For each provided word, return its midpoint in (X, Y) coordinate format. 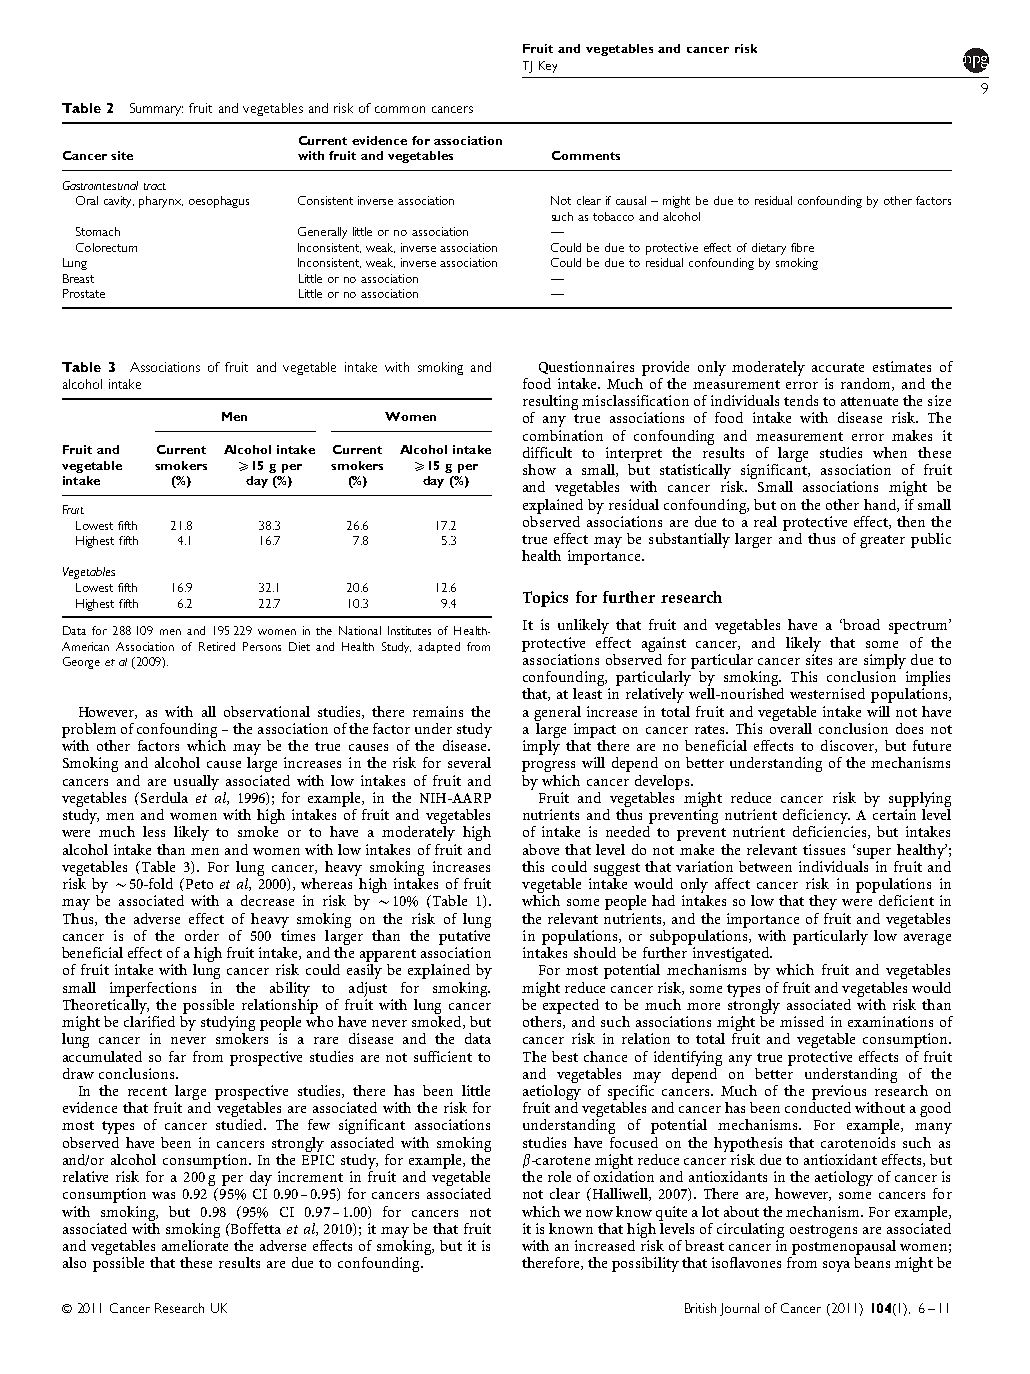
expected (570, 1005)
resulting (550, 404)
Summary (156, 109)
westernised (827, 693)
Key (548, 67)
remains (438, 711)
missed (802, 1021)
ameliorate (195, 1245)
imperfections (153, 989)
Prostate (84, 293)
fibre (802, 247)
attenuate (869, 401)
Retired (217, 646)
